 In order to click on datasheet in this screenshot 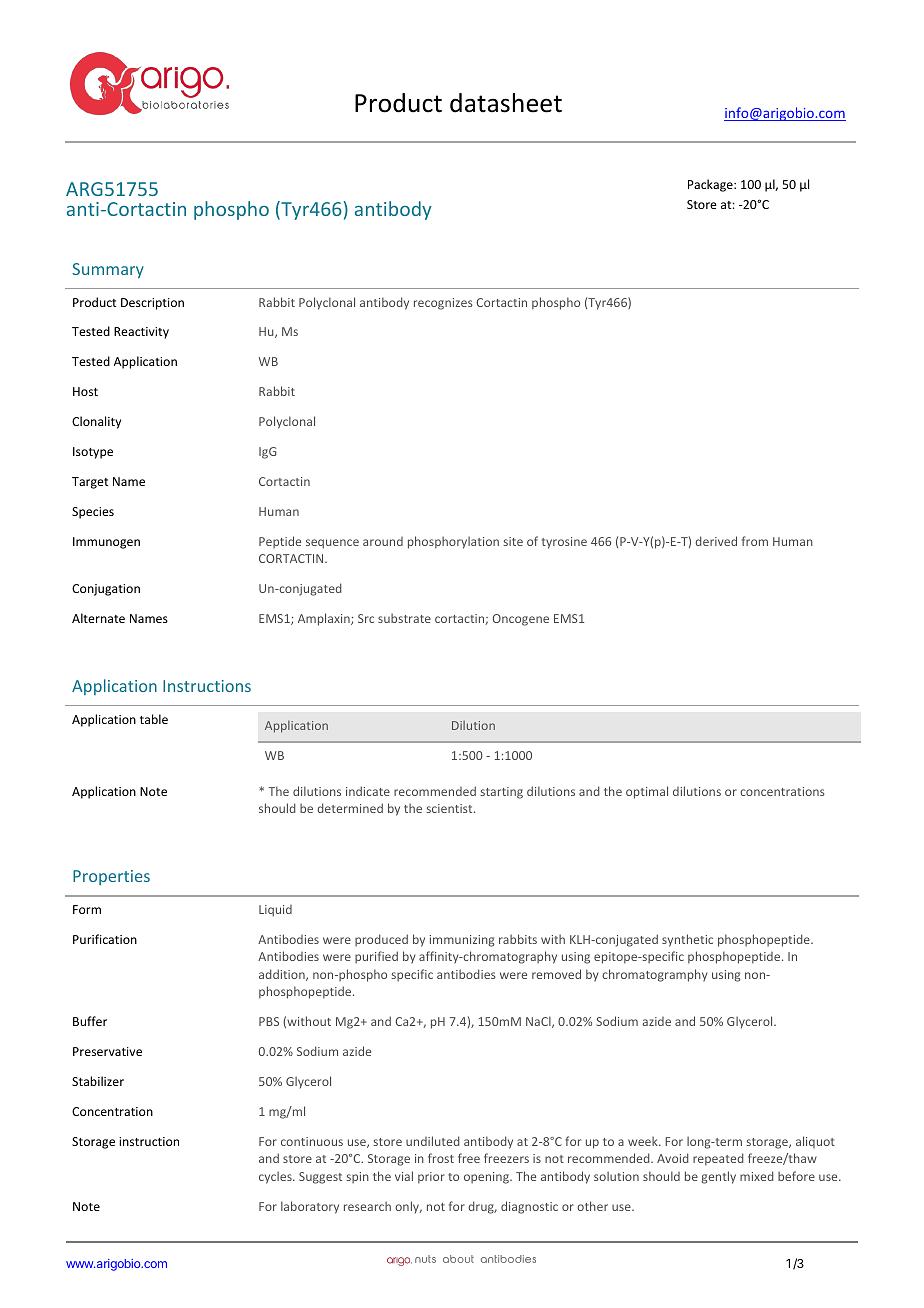, I will do `click(506, 103)`.
